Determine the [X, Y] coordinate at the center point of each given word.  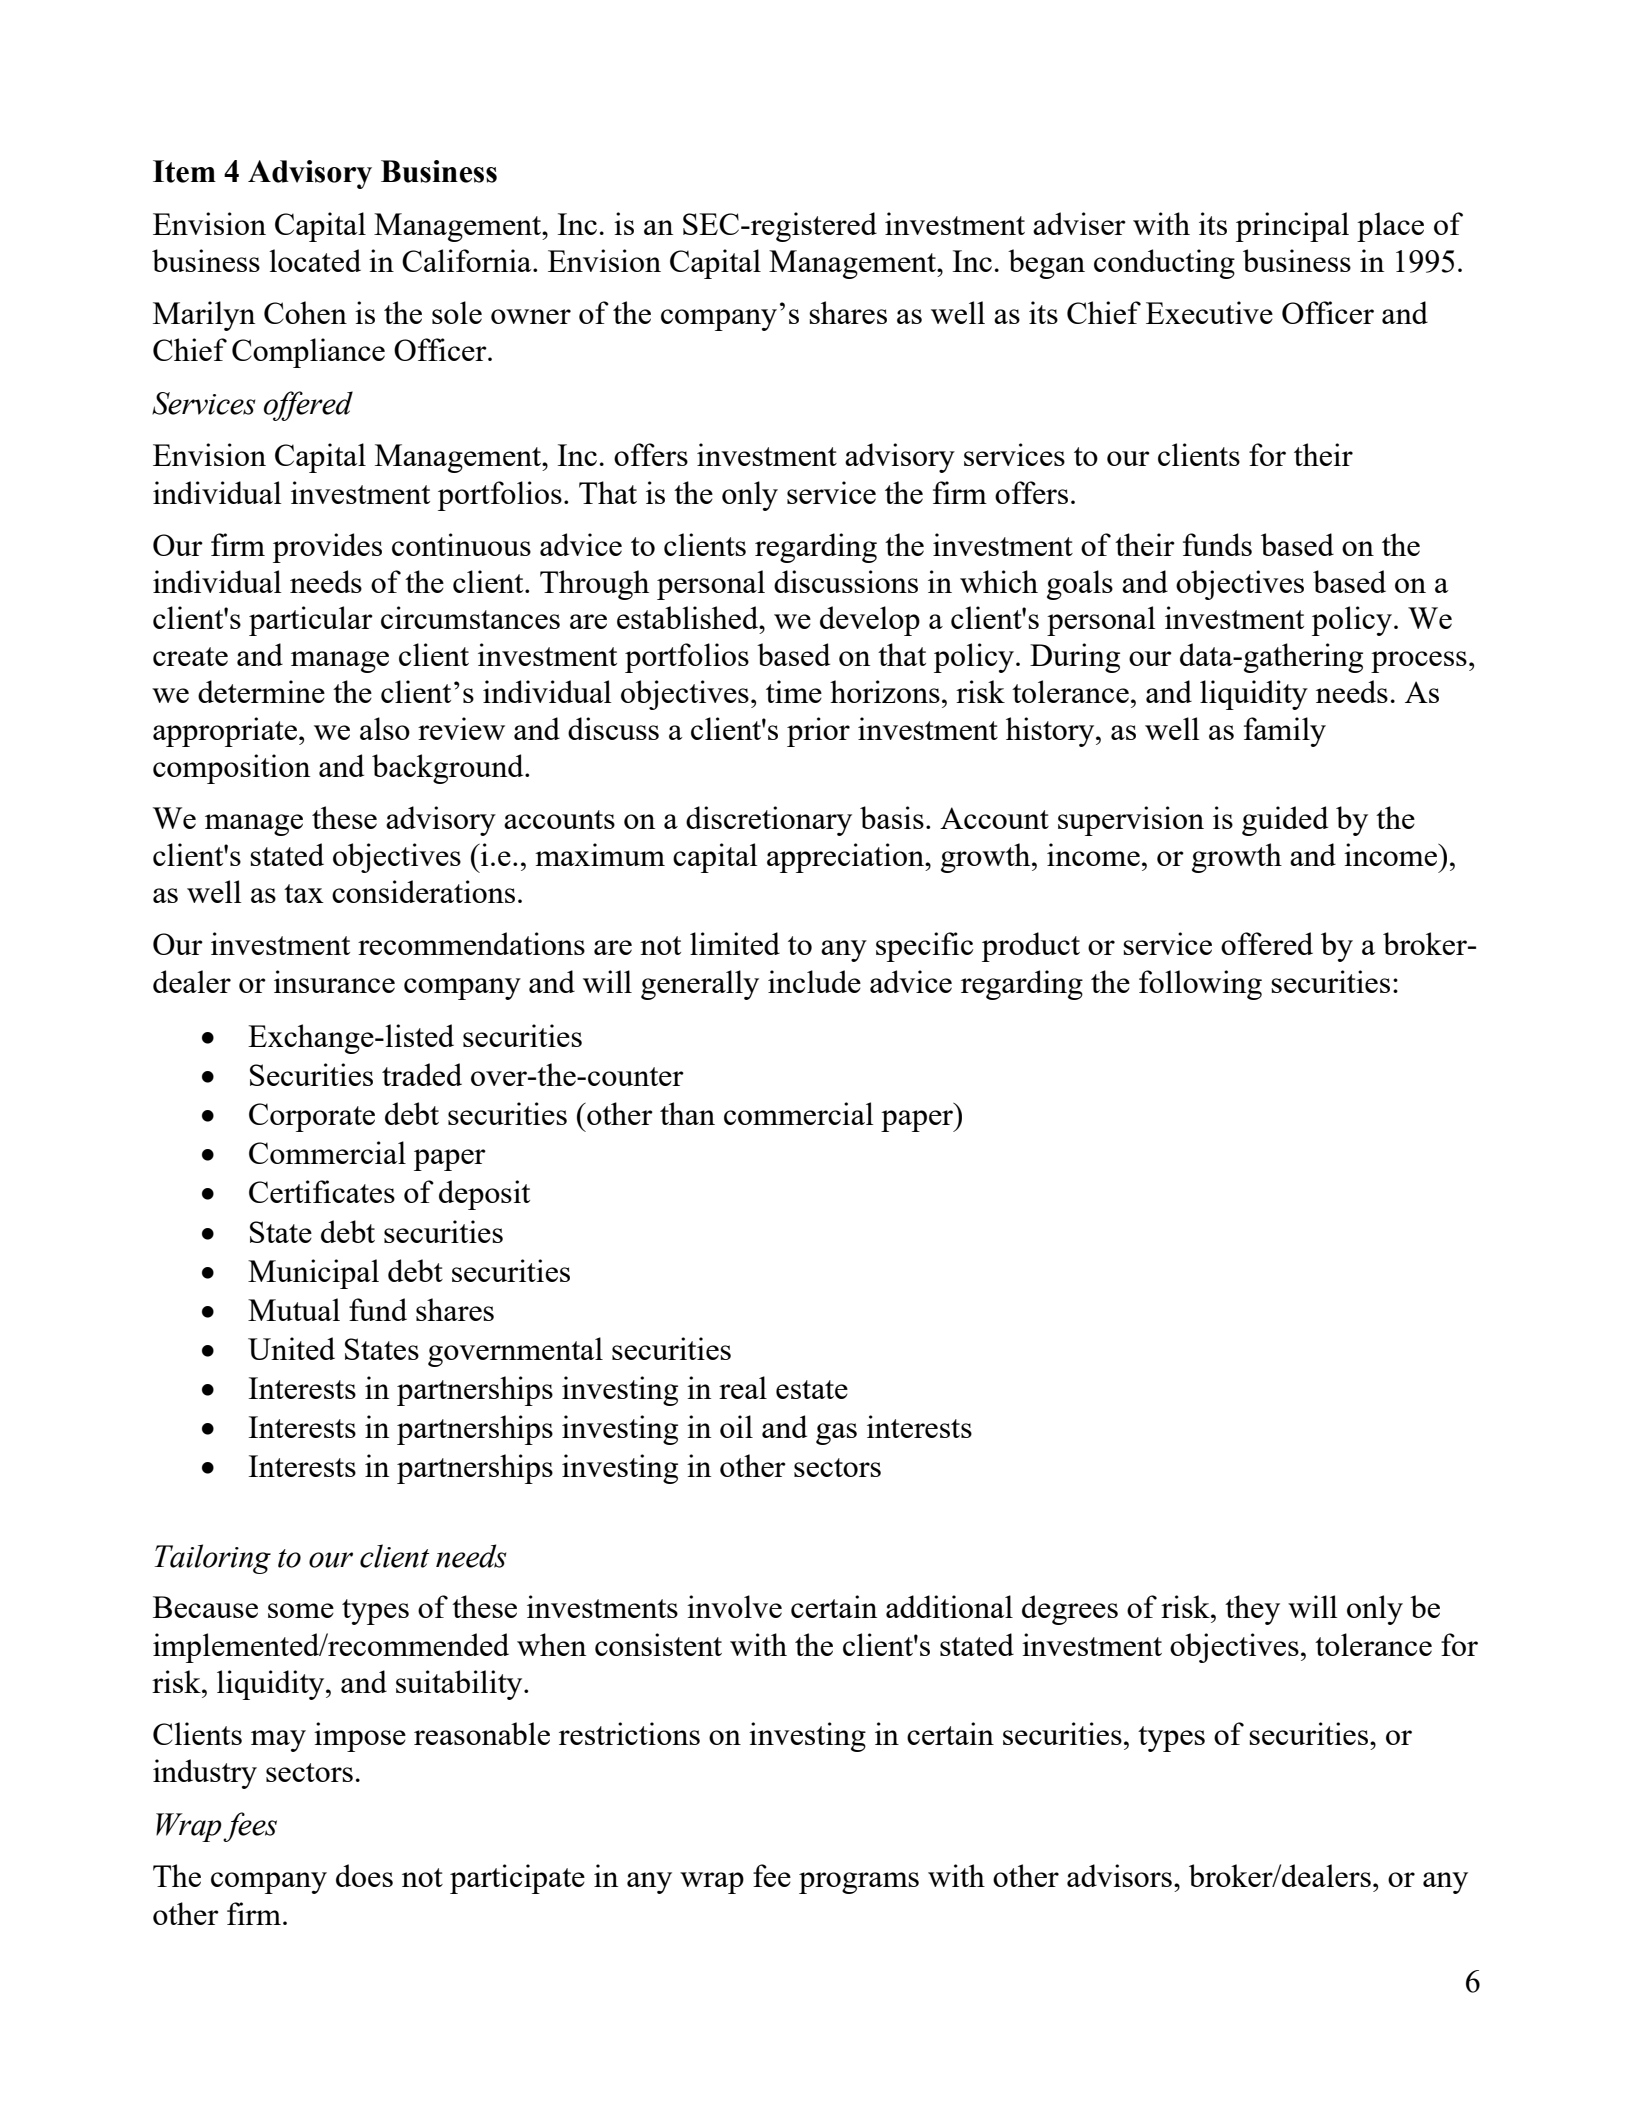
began [1046, 264]
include [814, 981]
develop [870, 621]
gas [836, 1434]
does [364, 1875]
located [315, 260]
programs [859, 1883]
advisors [1119, 1875]
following [1200, 985]
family [1285, 732]
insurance [334, 981]
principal [1292, 227]
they [1252, 1610]
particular [311, 621]
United [291, 1348]
